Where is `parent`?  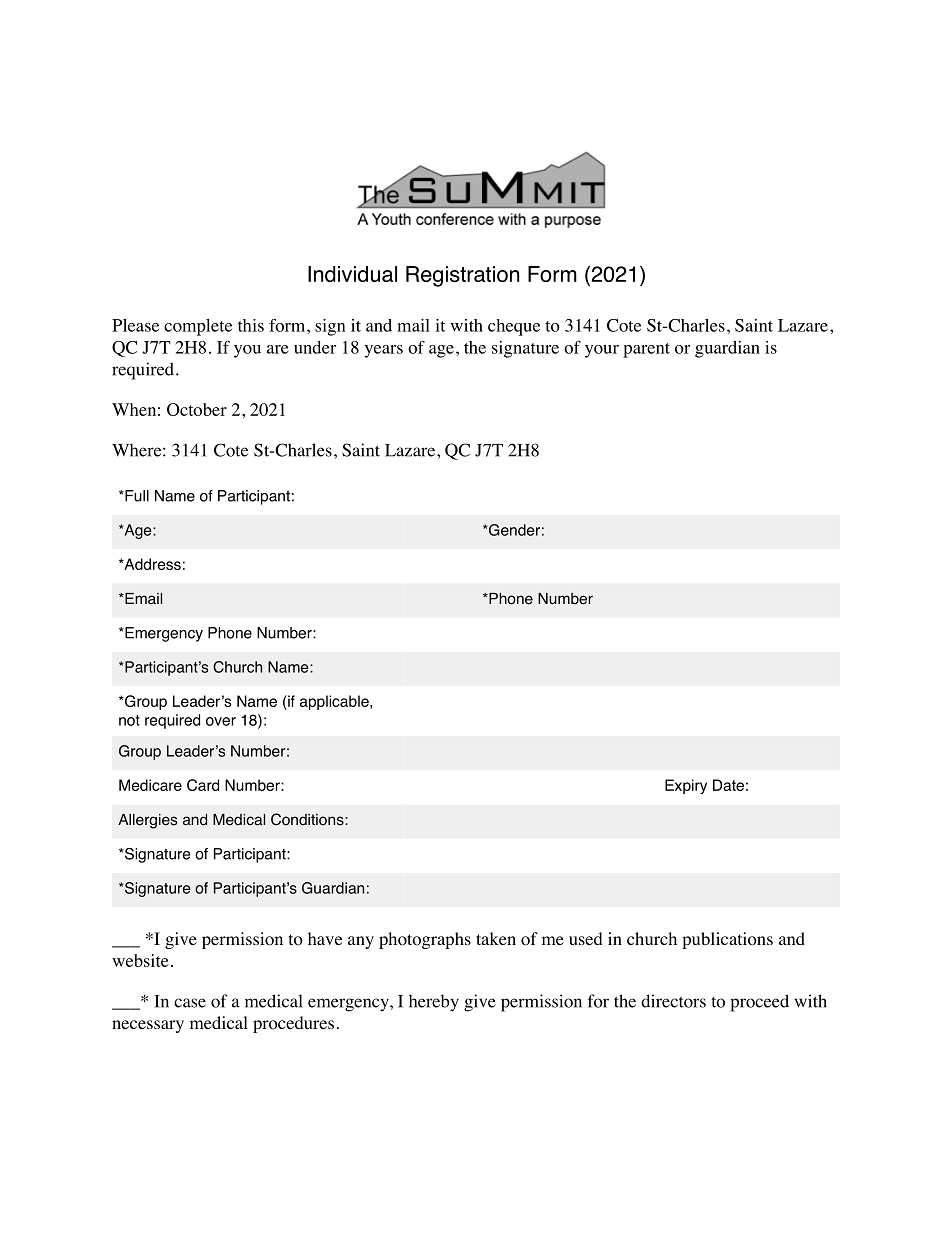 parent is located at coordinates (646, 350).
